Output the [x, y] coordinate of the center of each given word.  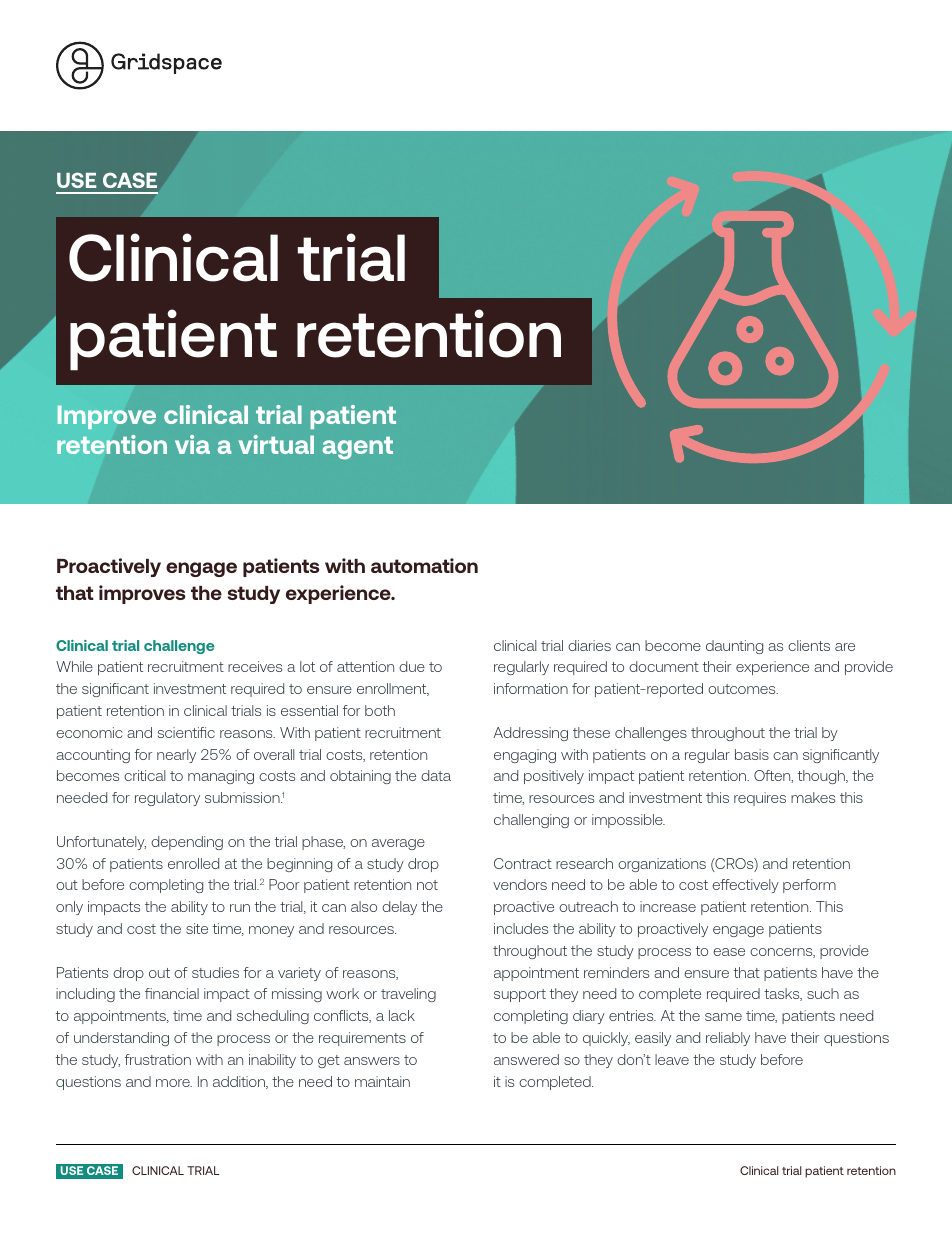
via [192, 444]
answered [526, 1059]
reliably [728, 1039]
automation [424, 565]
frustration [158, 1059]
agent [358, 448]
